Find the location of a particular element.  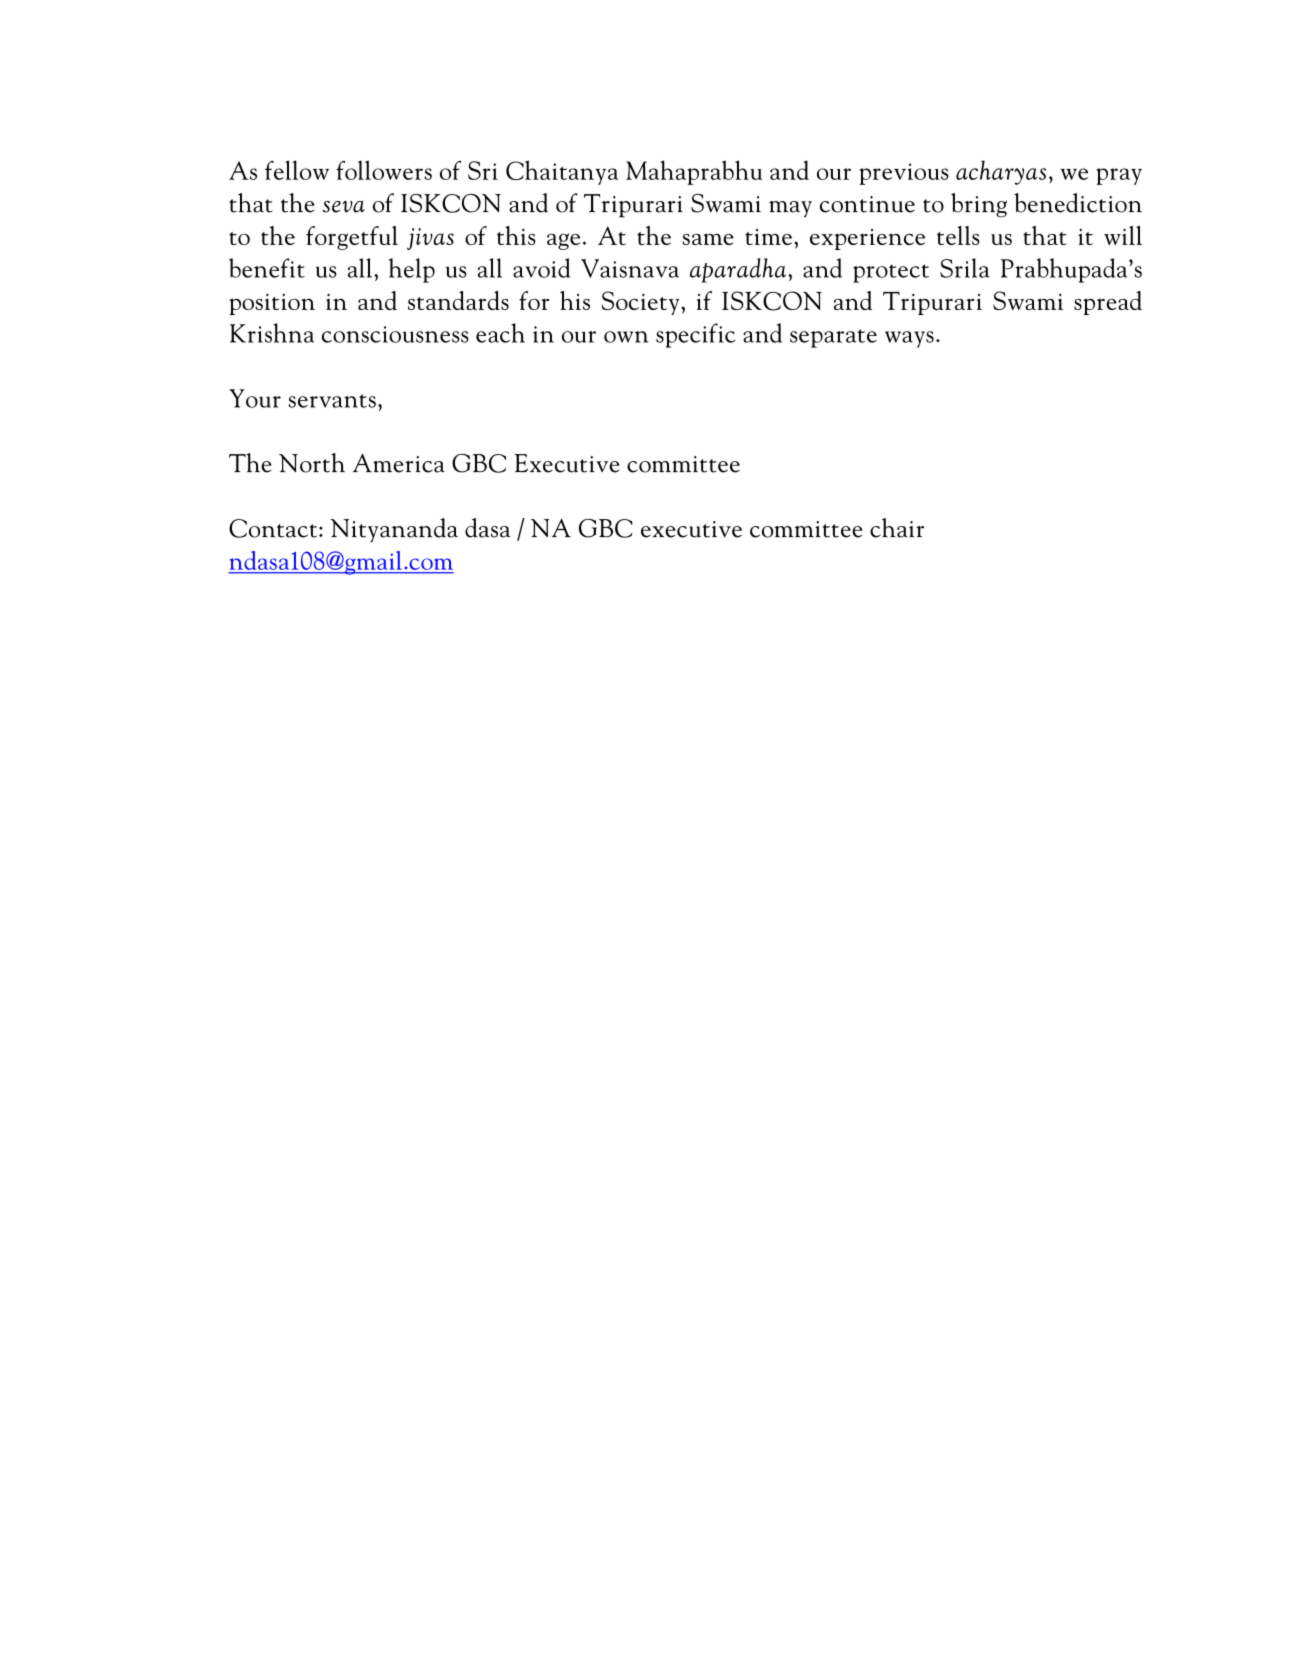

servants is located at coordinates (332, 401).
